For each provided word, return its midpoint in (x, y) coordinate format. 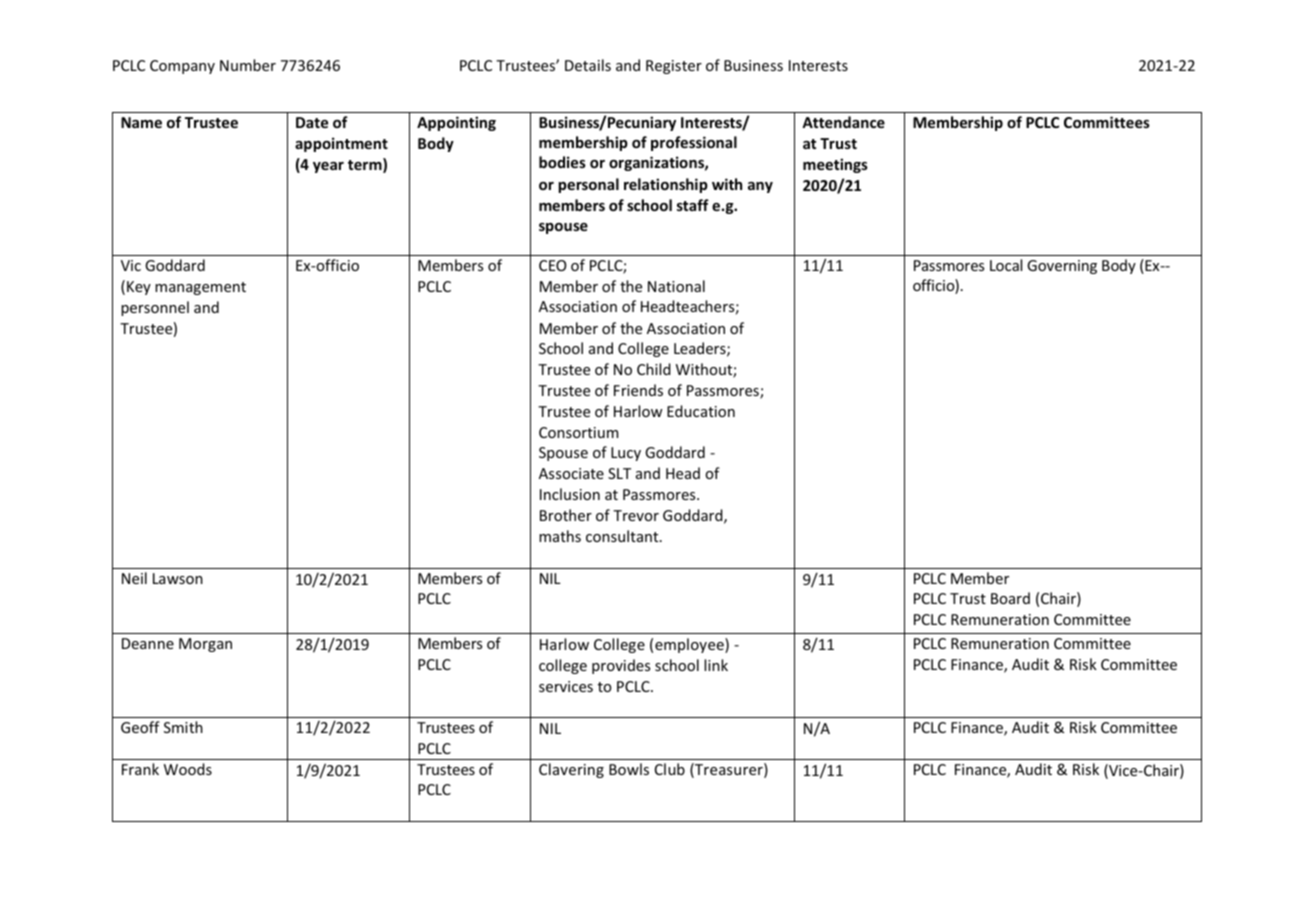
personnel (155, 308)
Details (588, 65)
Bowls (629, 769)
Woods (188, 769)
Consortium (578, 432)
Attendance (843, 122)
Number (248, 65)
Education (701, 411)
